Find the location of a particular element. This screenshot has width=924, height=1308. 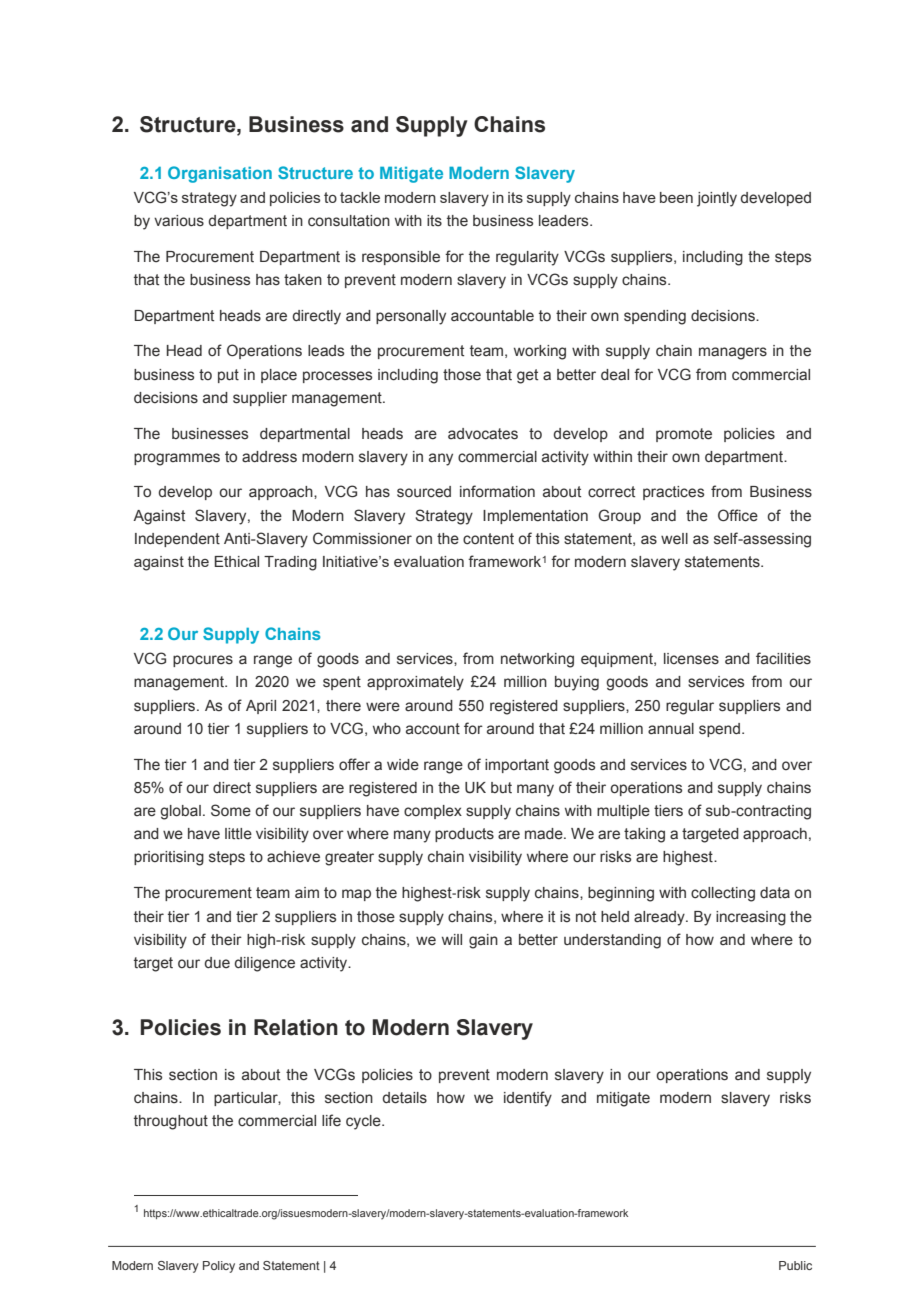

advocates is located at coordinates (483, 434).
